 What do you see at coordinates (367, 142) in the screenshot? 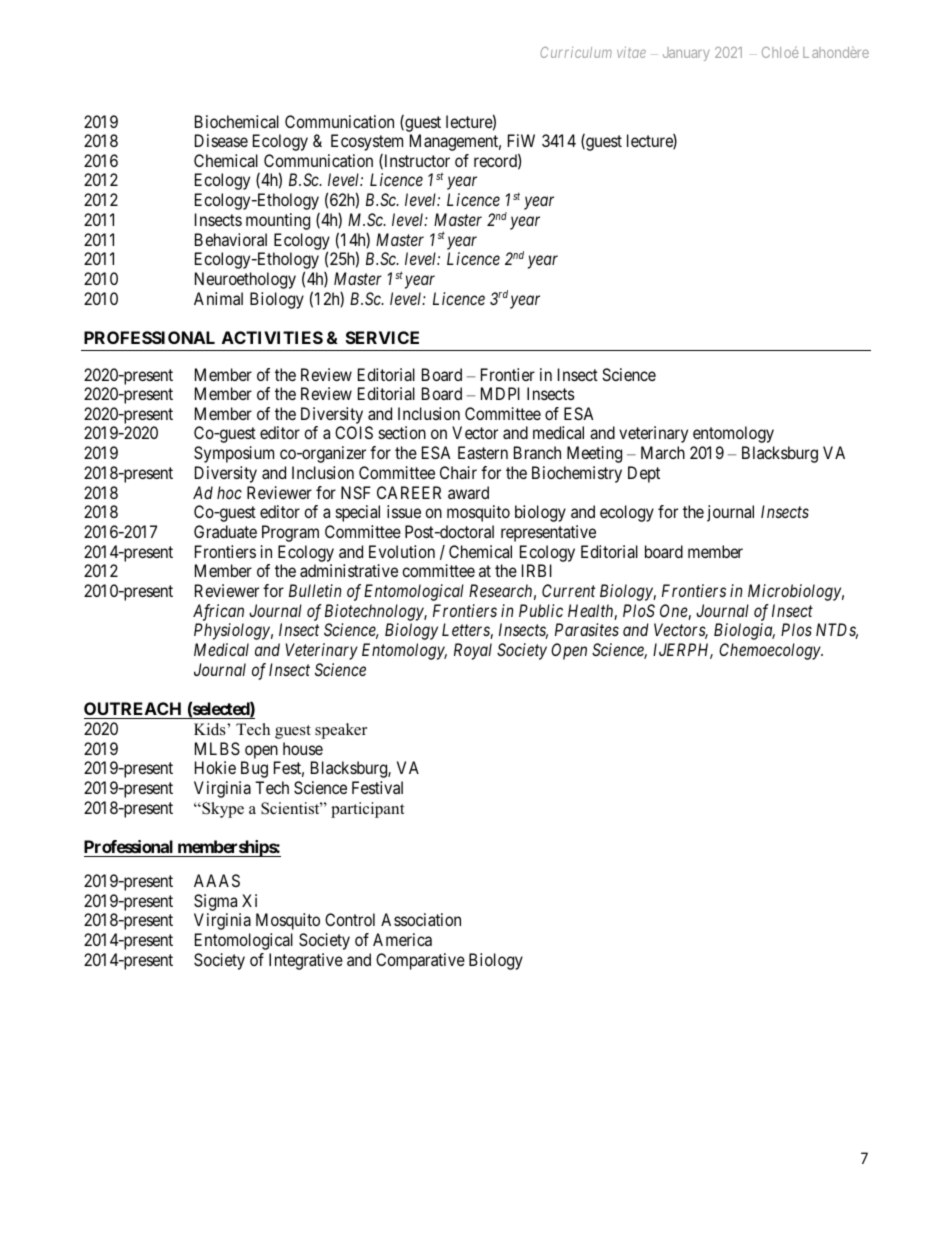
I see `Ecosystem` at bounding box center [367, 142].
